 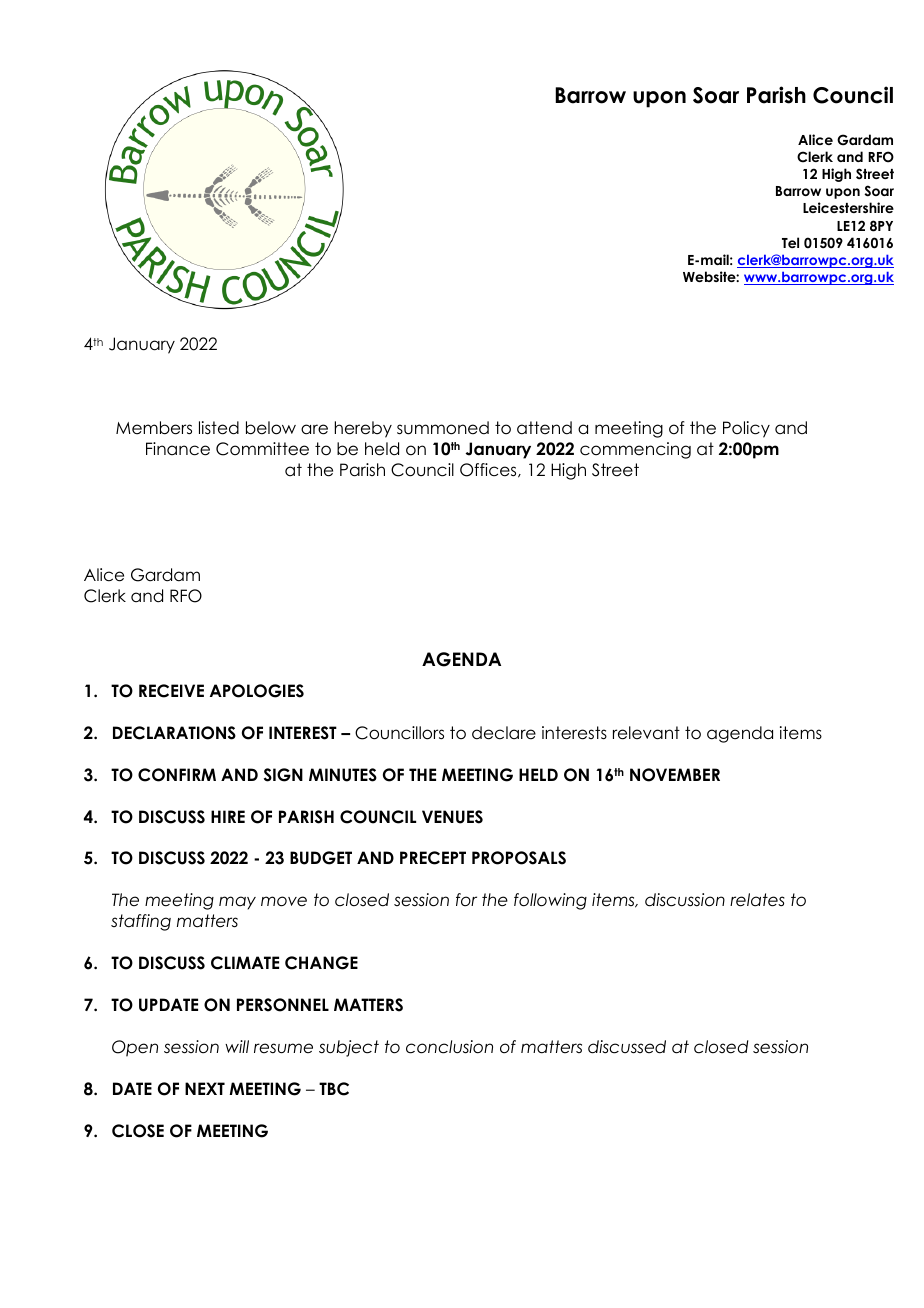 What do you see at coordinates (219, 428) in the image?
I see `listed` at bounding box center [219, 428].
